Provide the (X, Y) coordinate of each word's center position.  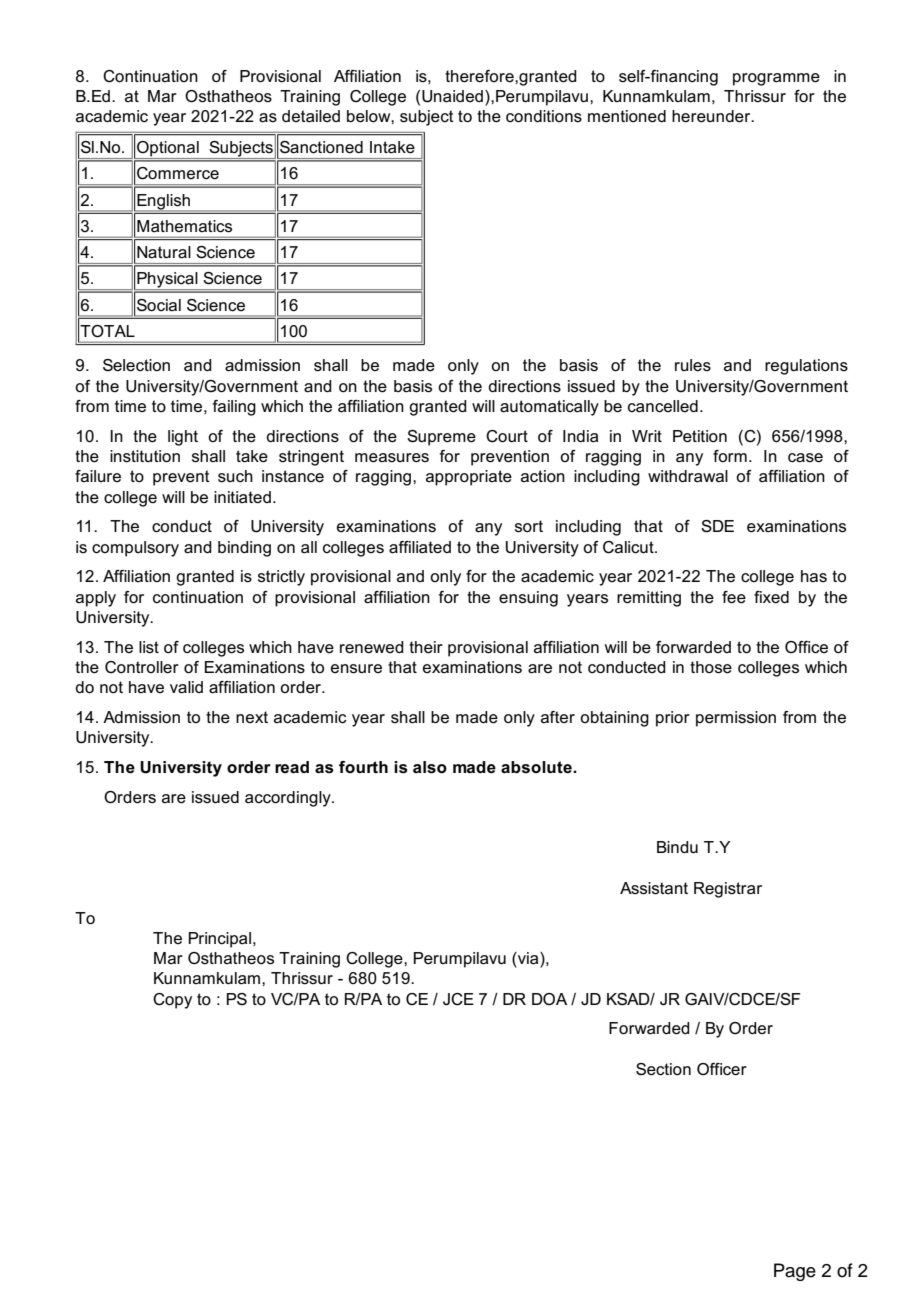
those (711, 667)
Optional (168, 150)
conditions (544, 116)
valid (186, 687)
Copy (172, 1001)
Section (663, 1069)
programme (776, 79)
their (426, 647)
